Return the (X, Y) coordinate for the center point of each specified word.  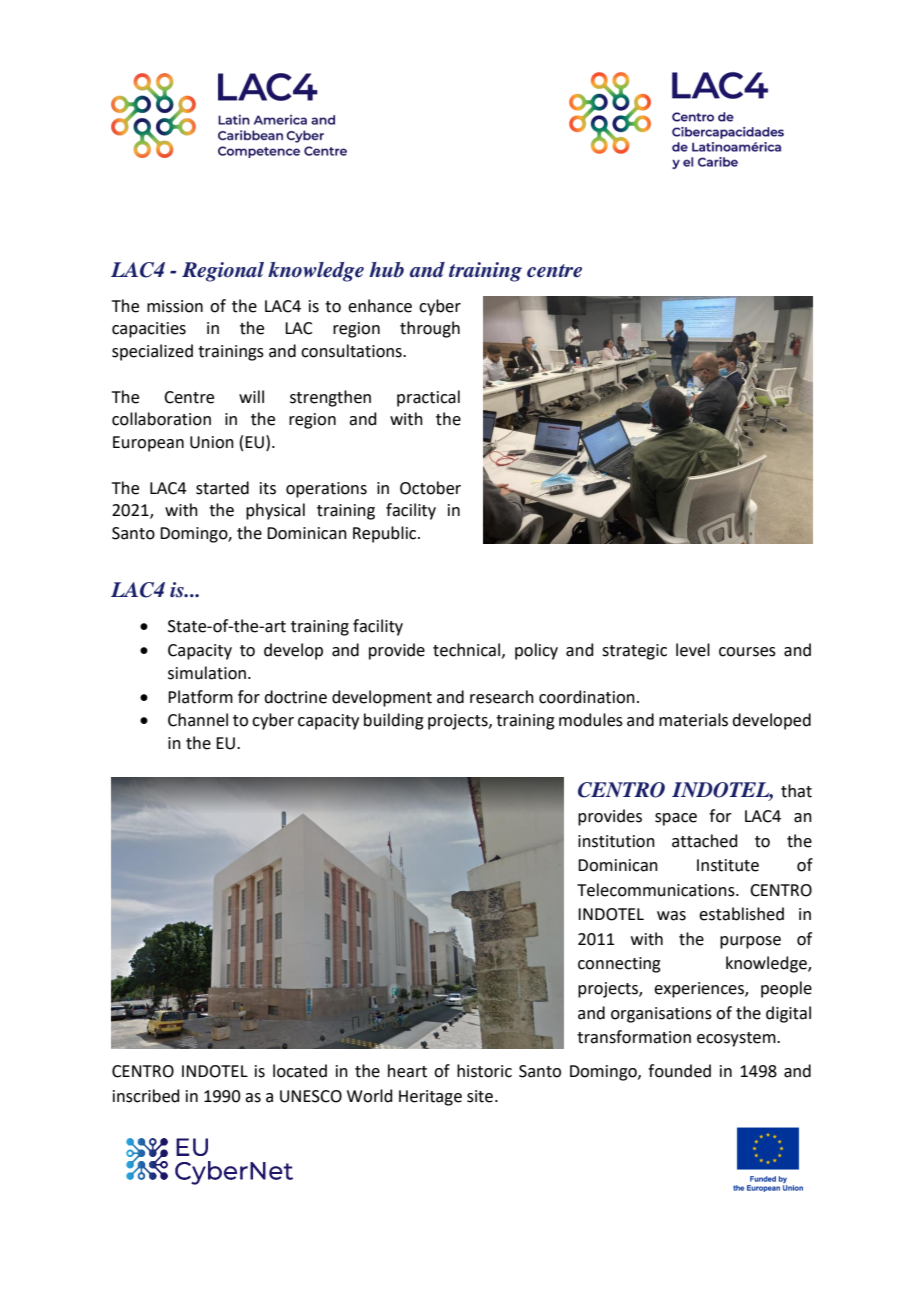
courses (747, 652)
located (300, 1071)
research (502, 697)
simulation (207, 673)
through (430, 329)
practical (428, 398)
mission (175, 306)
